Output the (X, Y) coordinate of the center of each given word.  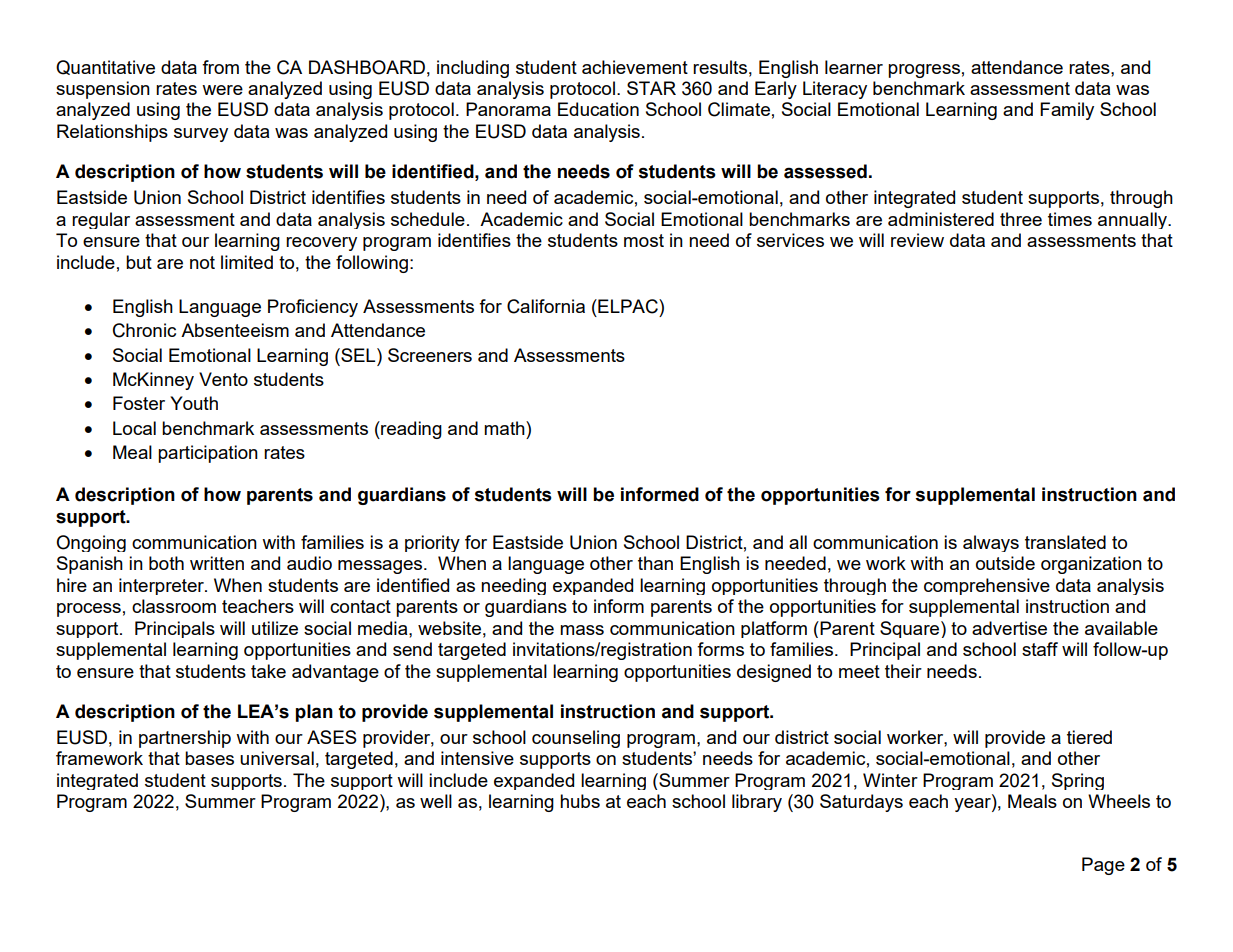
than (655, 563)
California (546, 306)
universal (277, 758)
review (917, 240)
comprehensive (987, 586)
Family (1067, 111)
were (222, 90)
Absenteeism (235, 330)
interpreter (162, 586)
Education (598, 109)
